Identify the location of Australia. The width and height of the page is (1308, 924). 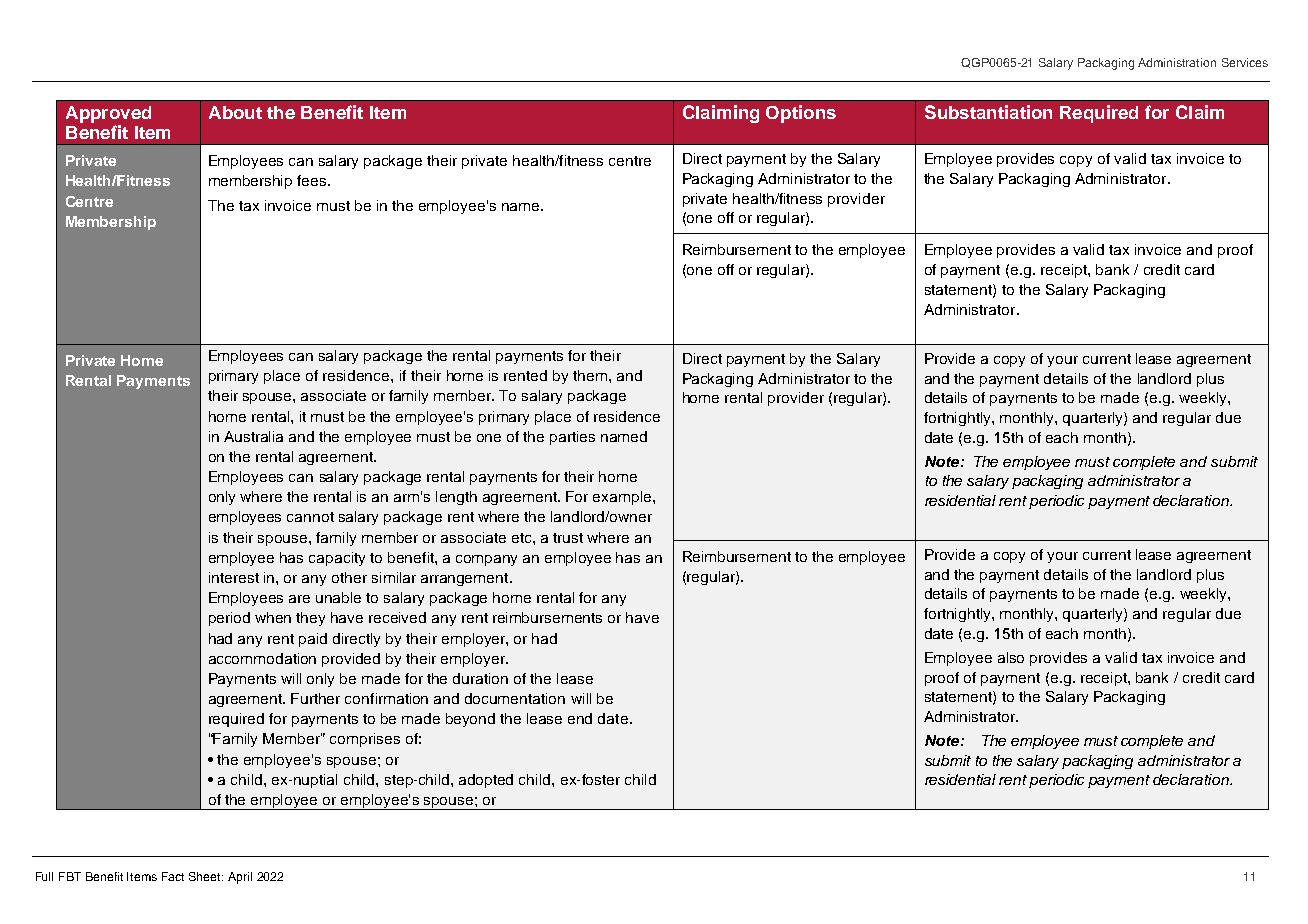
(253, 436).
